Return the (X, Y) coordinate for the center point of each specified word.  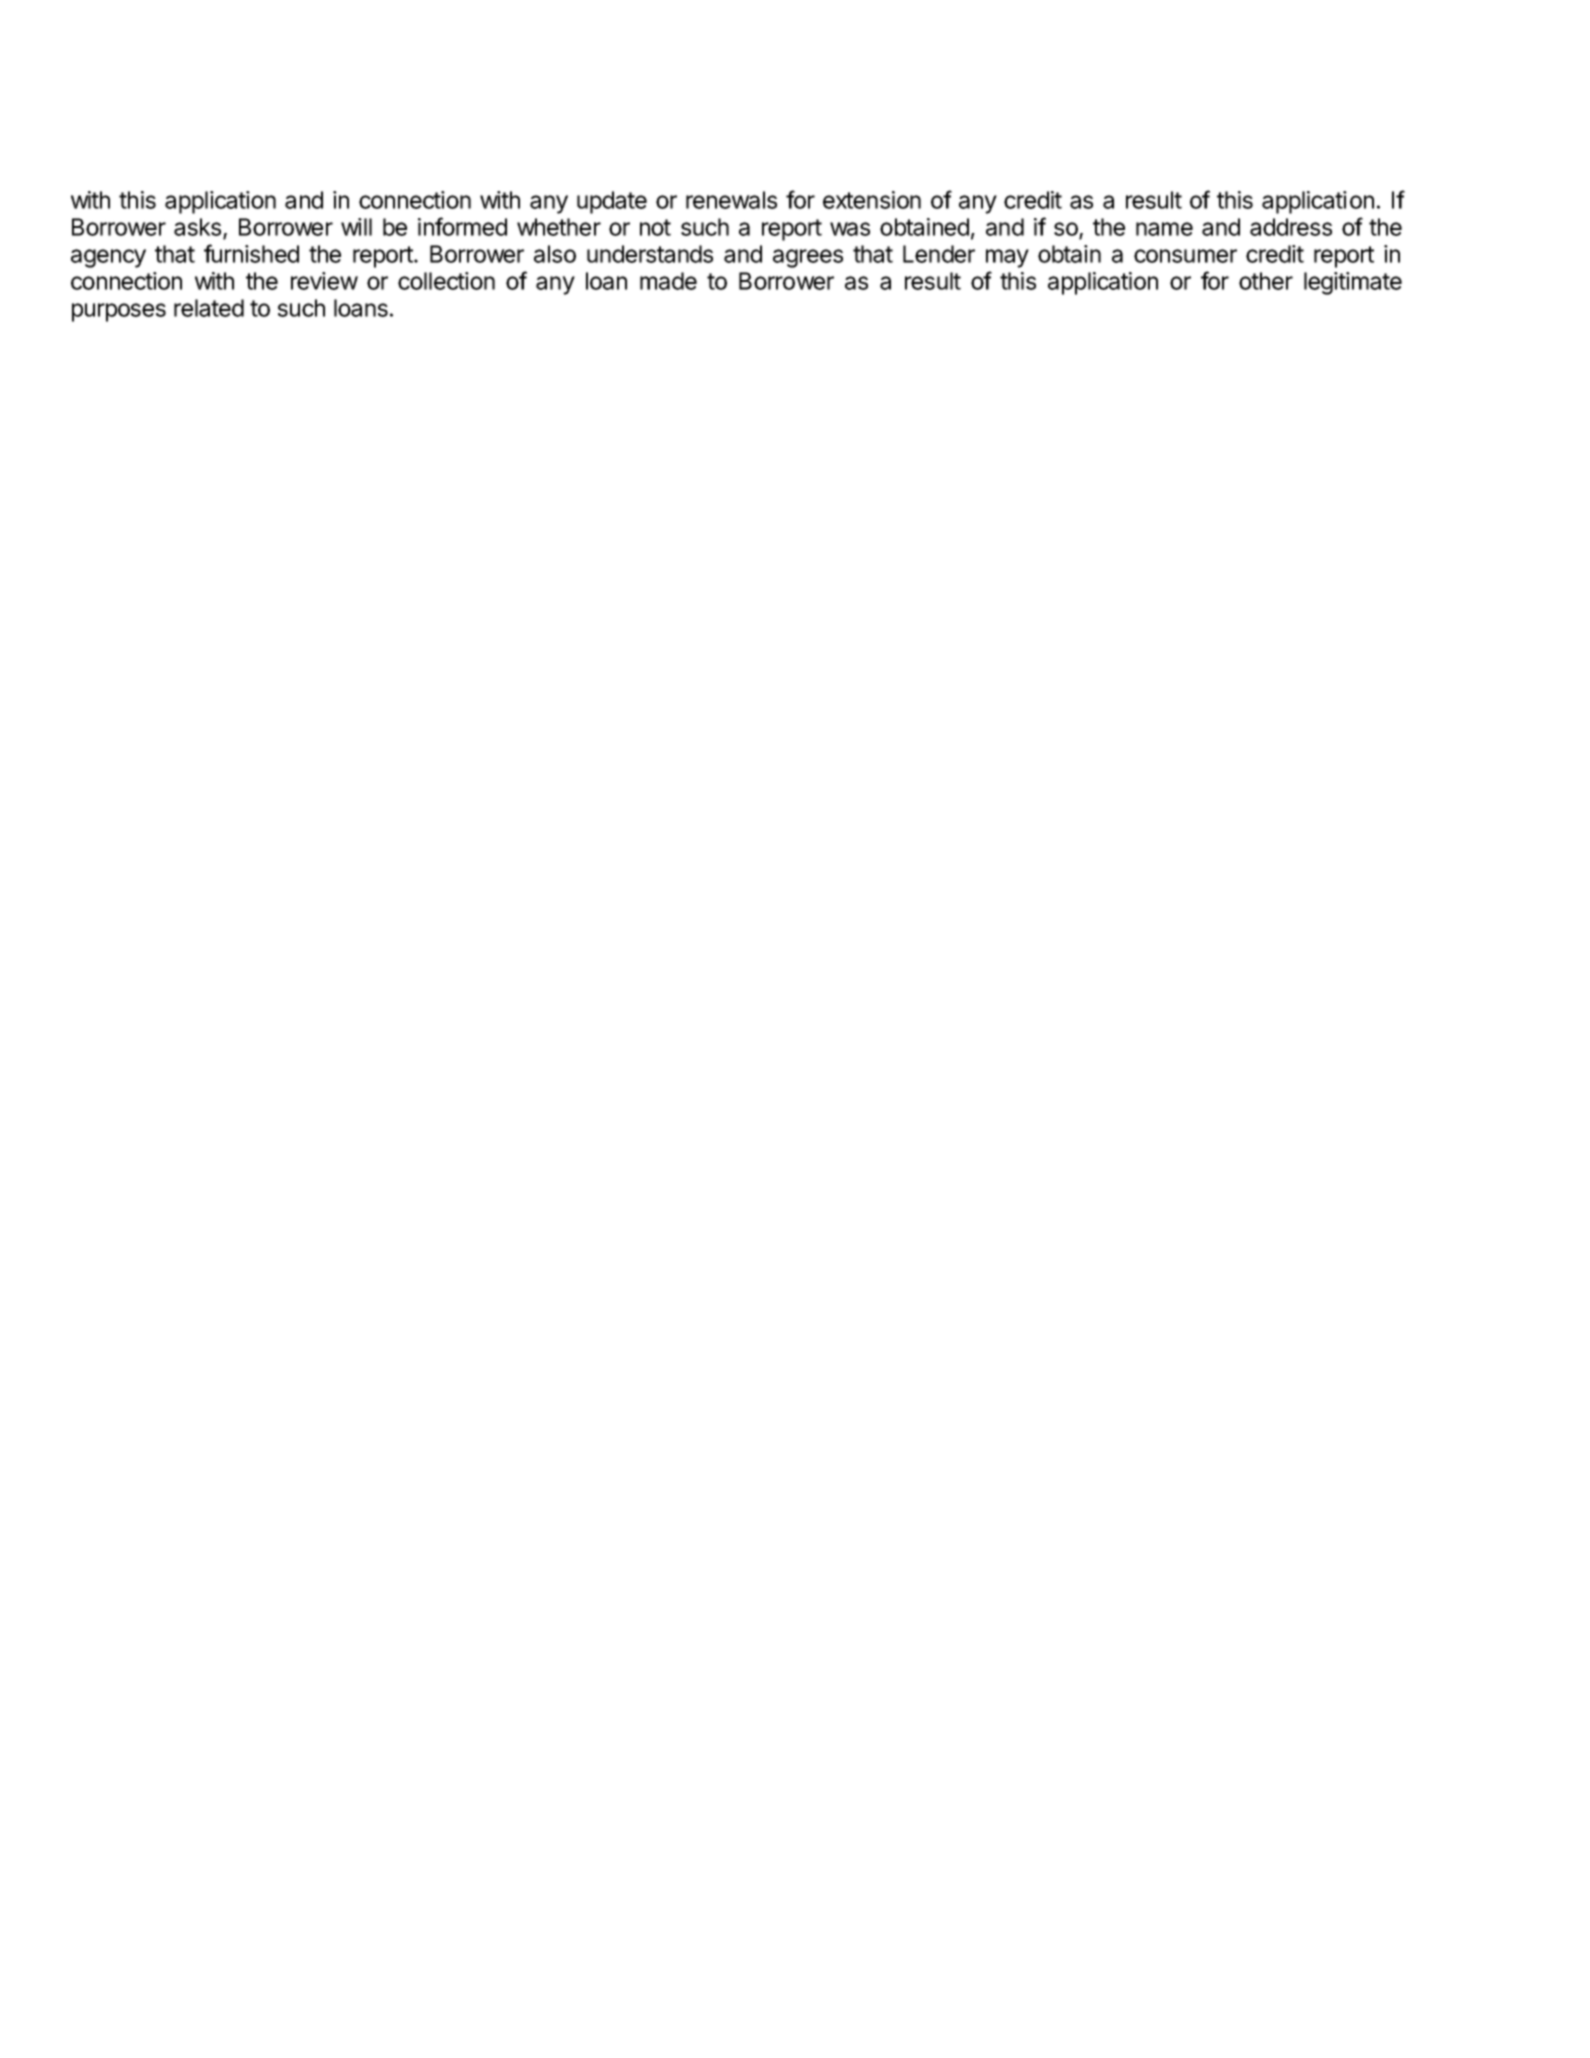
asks (199, 228)
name (1164, 229)
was (850, 229)
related (209, 308)
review (324, 281)
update (612, 202)
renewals (731, 200)
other (1266, 281)
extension (872, 200)
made (668, 281)
